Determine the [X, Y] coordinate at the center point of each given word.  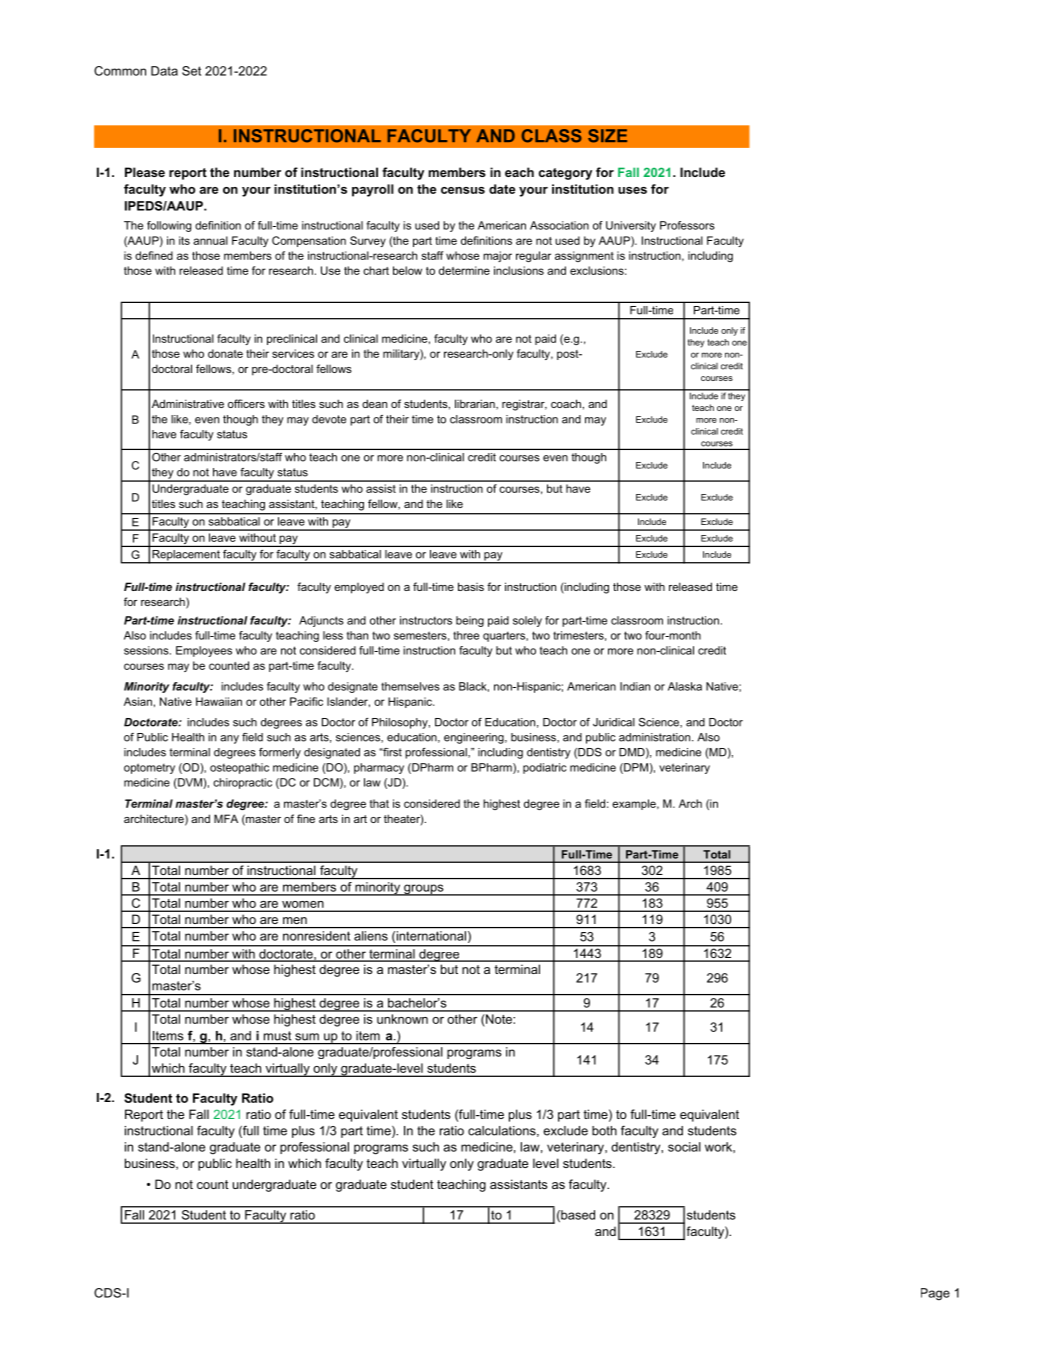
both [604, 1131]
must [277, 1036]
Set [191, 71]
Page [935, 1294]
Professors [687, 225]
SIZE [607, 136]
